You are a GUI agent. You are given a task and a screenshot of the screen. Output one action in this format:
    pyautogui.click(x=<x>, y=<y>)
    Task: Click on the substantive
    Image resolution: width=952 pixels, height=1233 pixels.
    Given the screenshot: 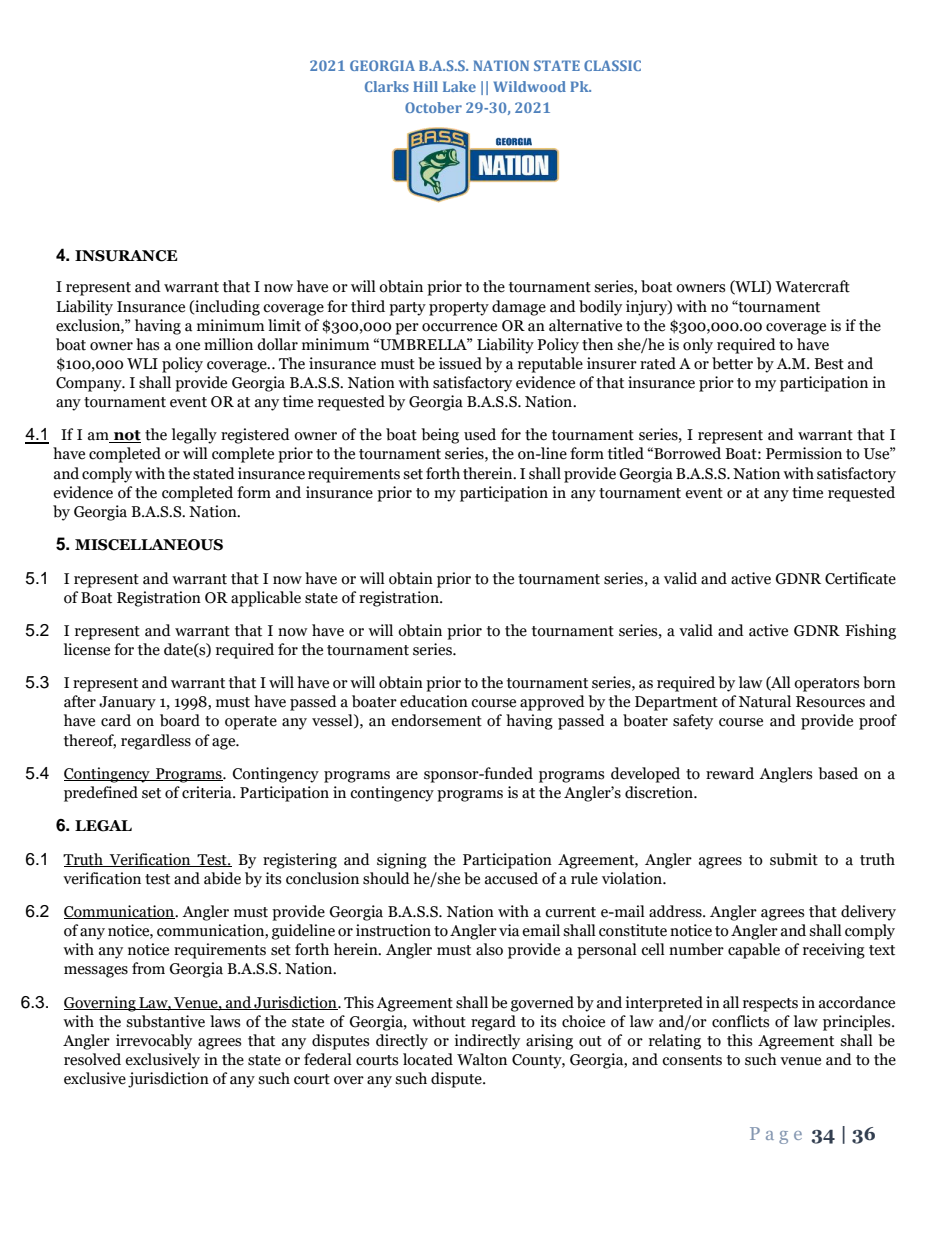 What is the action you would take?
    pyautogui.click(x=165, y=1021)
